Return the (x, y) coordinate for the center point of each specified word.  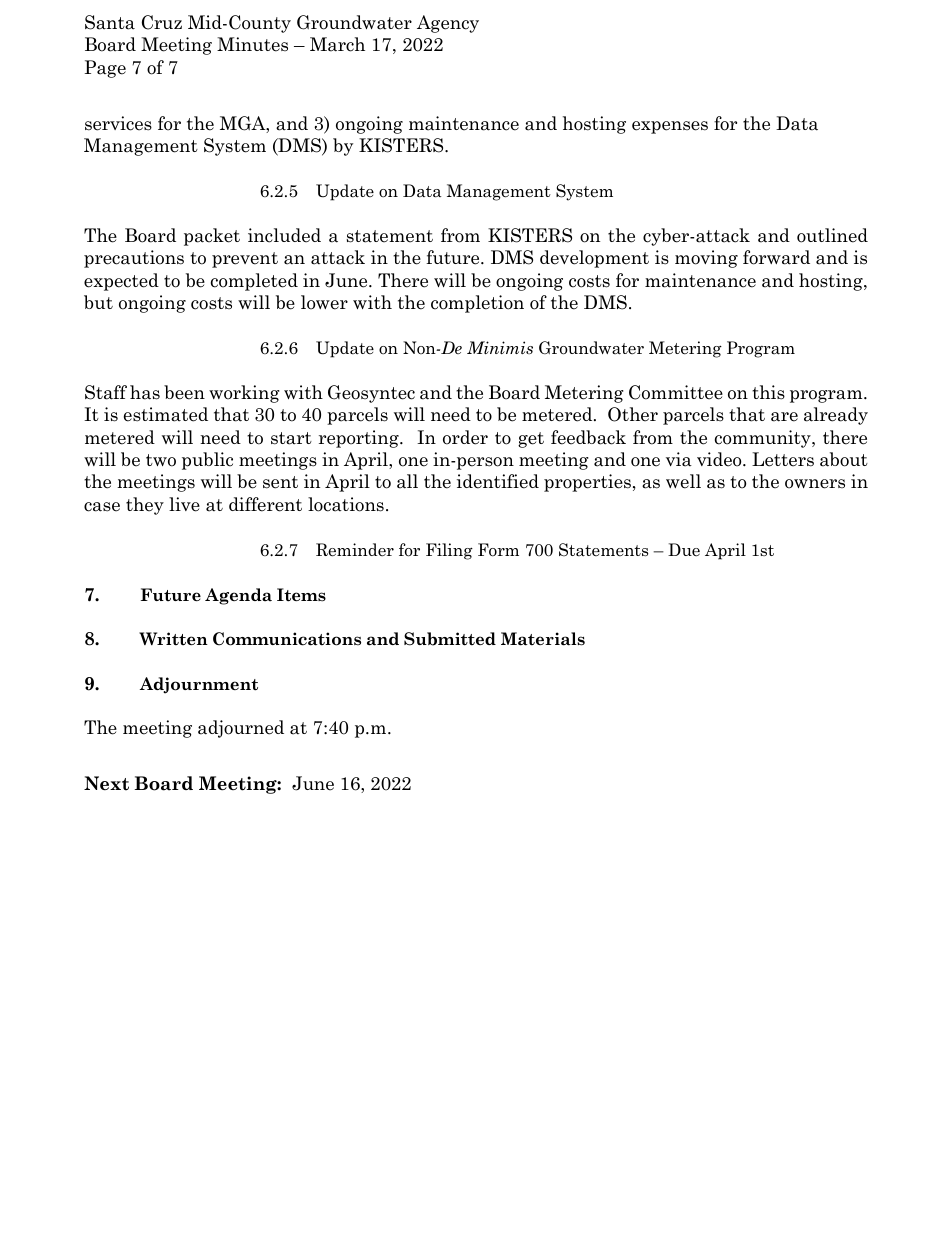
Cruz (162, 22)
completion (477, 304)
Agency (448, 24)
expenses (670, 127)
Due (684, 549)
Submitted (450, 639)
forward (776, 257)
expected (121, 282)
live (184, 504)
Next (106, 783)
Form (498, 550)
